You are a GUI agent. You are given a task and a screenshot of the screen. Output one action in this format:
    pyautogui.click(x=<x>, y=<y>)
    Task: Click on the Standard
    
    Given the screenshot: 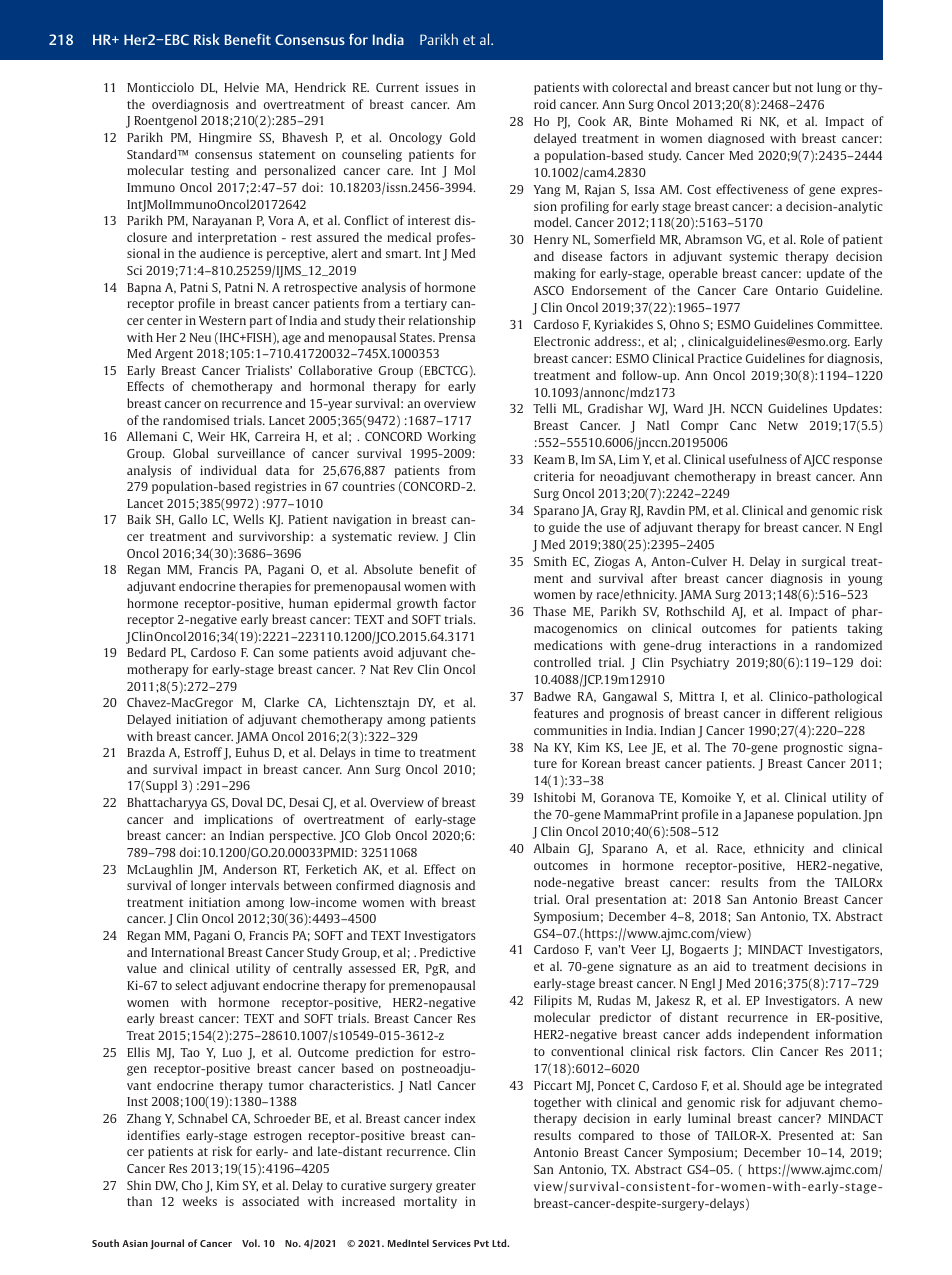 What is the action you would take?
    pyautogui.click(x=153, y=154)
